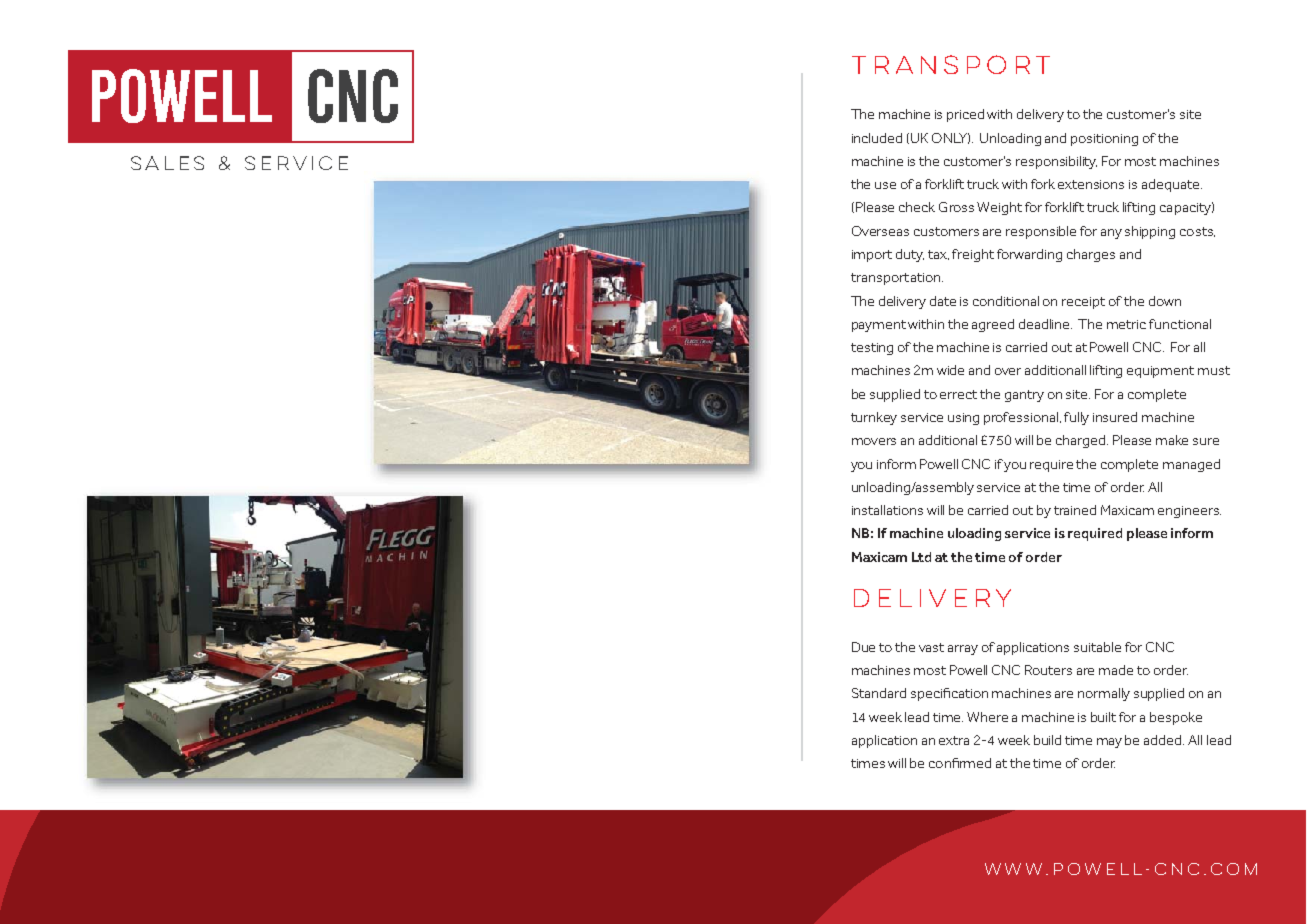 The height and width of the document is (924, 1308). What do you see at coordinates (528, 343) in the document?
I see `HIGH` at bounding box center [528, 343].
